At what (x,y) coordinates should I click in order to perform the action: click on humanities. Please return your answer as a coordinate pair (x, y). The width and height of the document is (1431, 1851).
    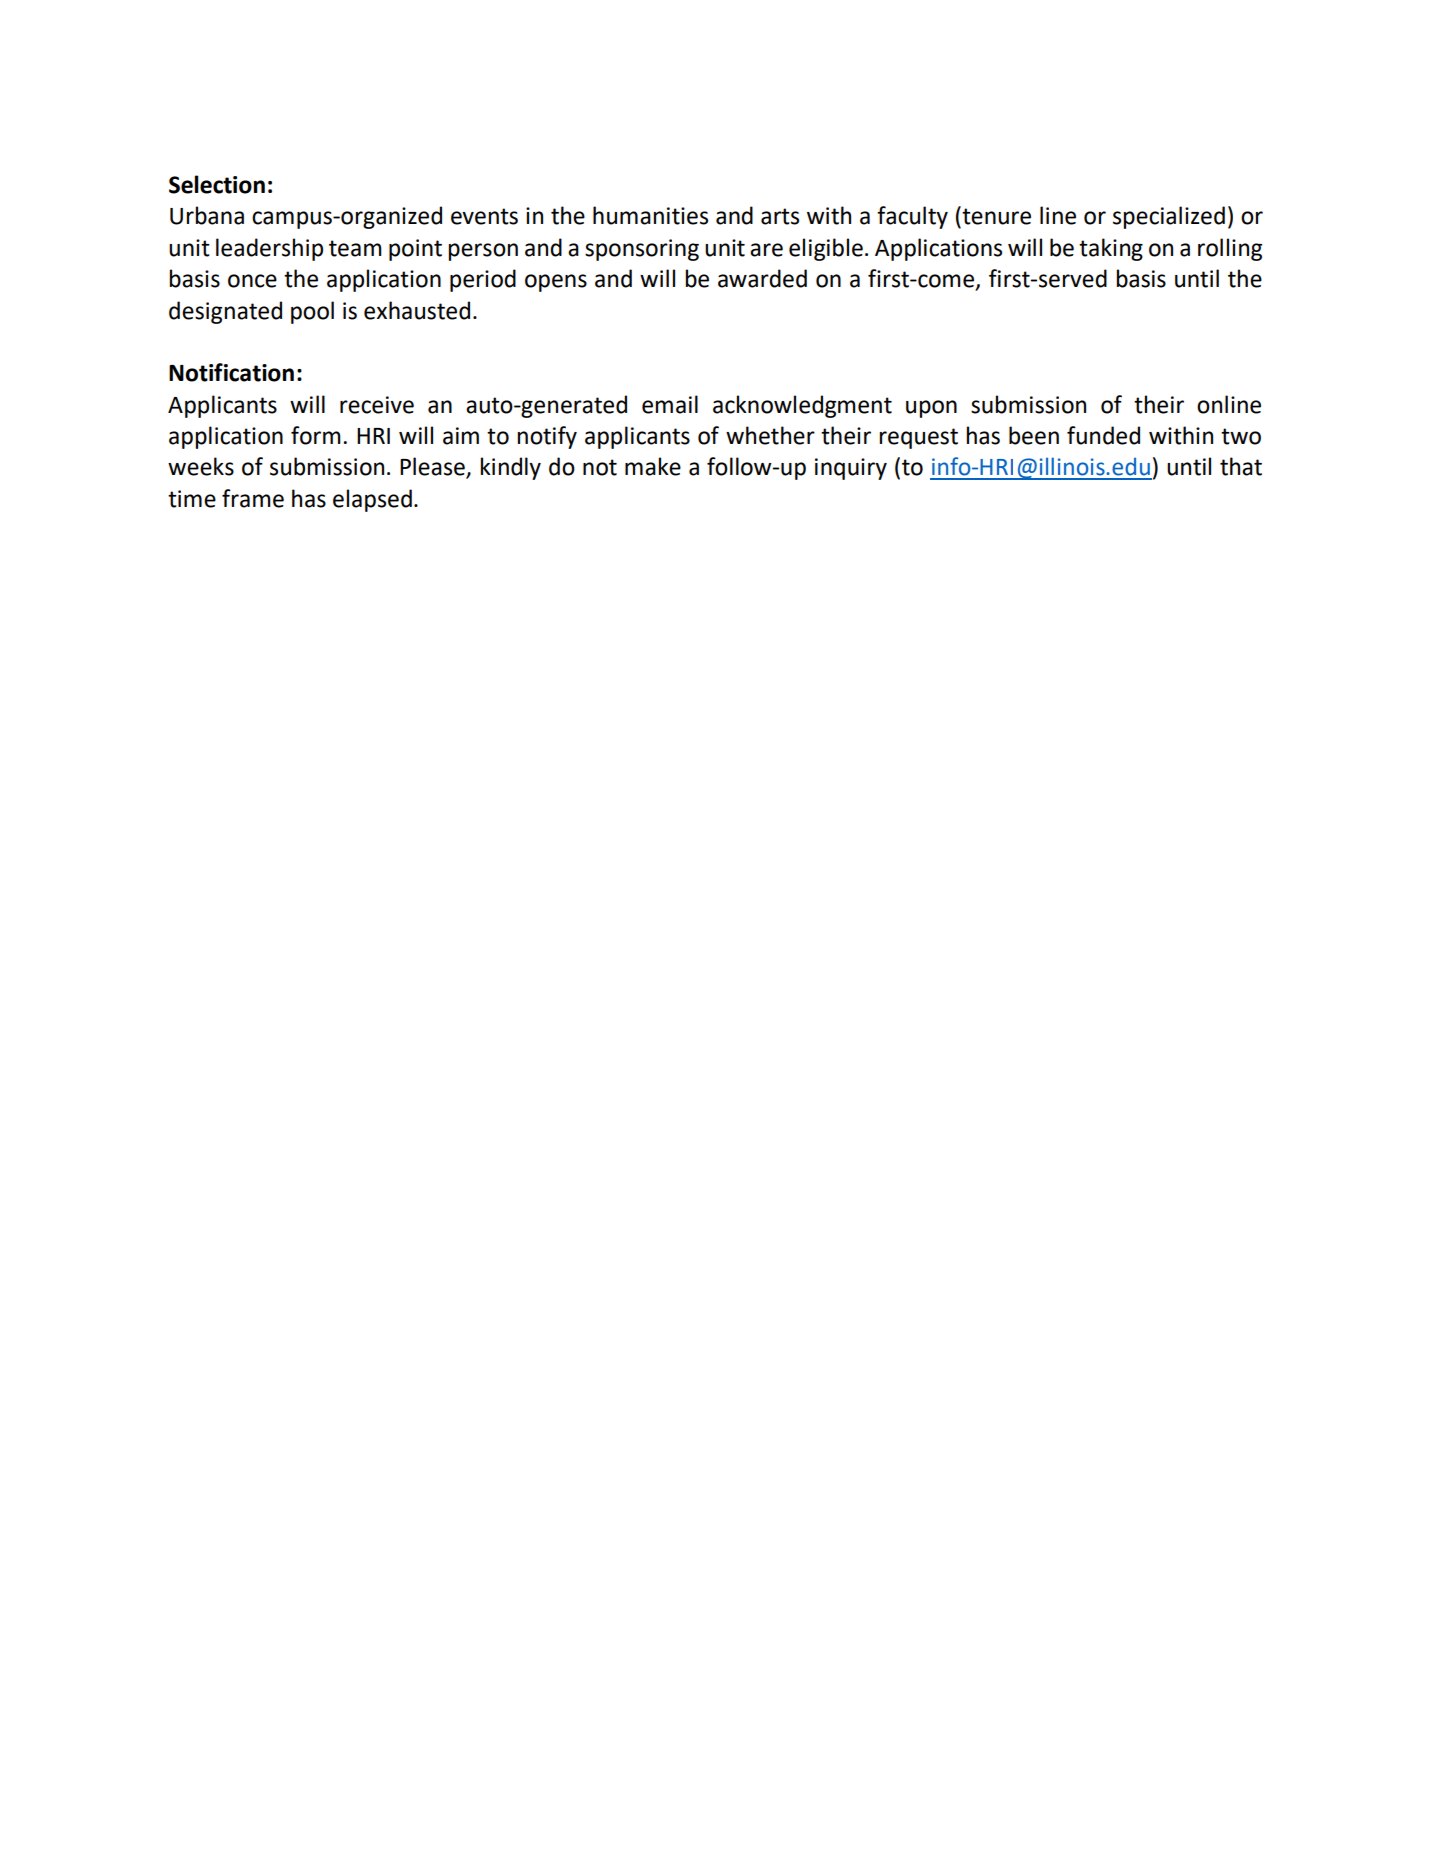
    Looking at the image, I should click on (650, 215).
